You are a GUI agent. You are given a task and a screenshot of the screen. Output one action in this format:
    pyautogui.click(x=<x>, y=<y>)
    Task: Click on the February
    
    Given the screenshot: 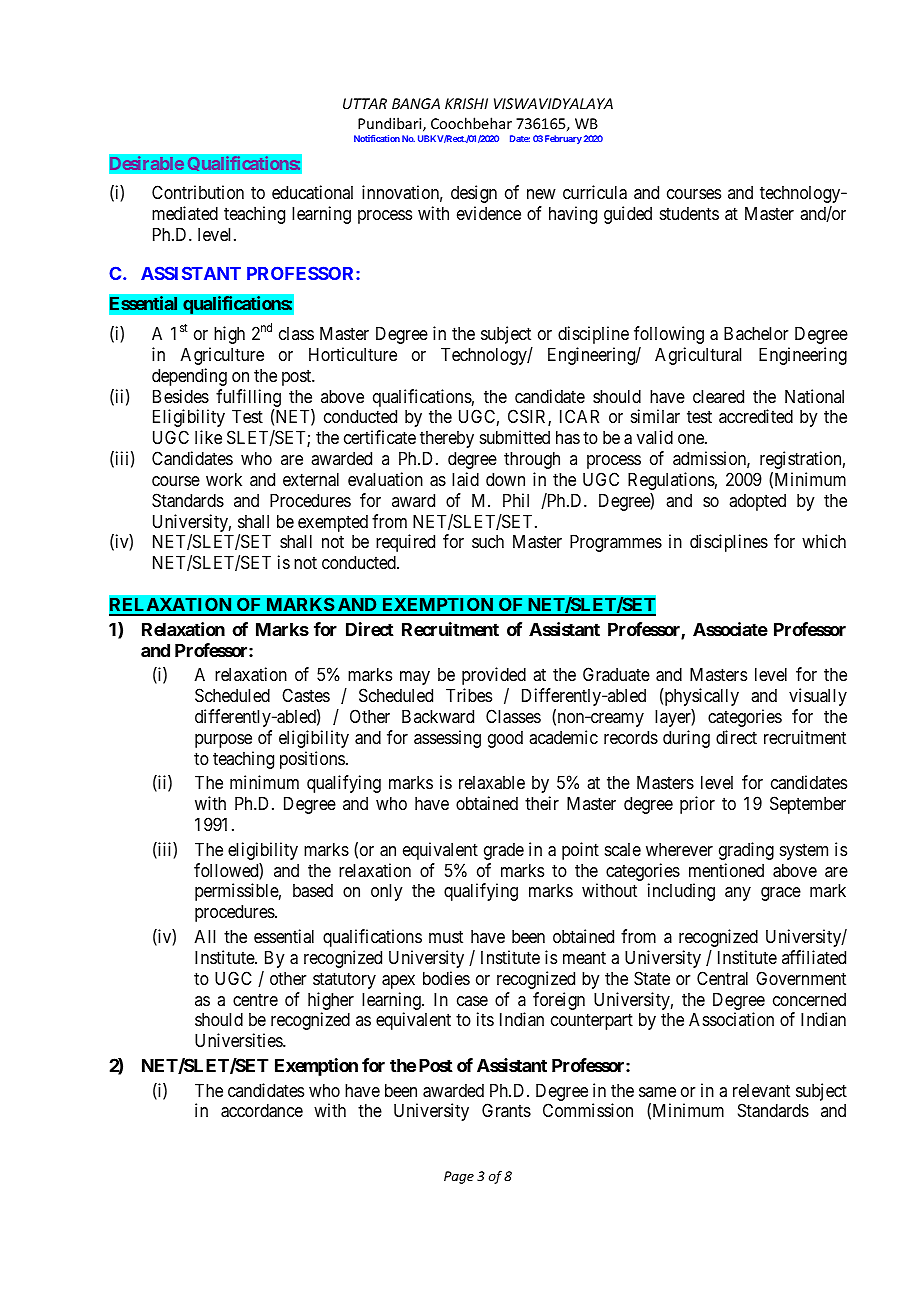 What is the action you would take?
    pyautogui.click(x=563, y=139)
